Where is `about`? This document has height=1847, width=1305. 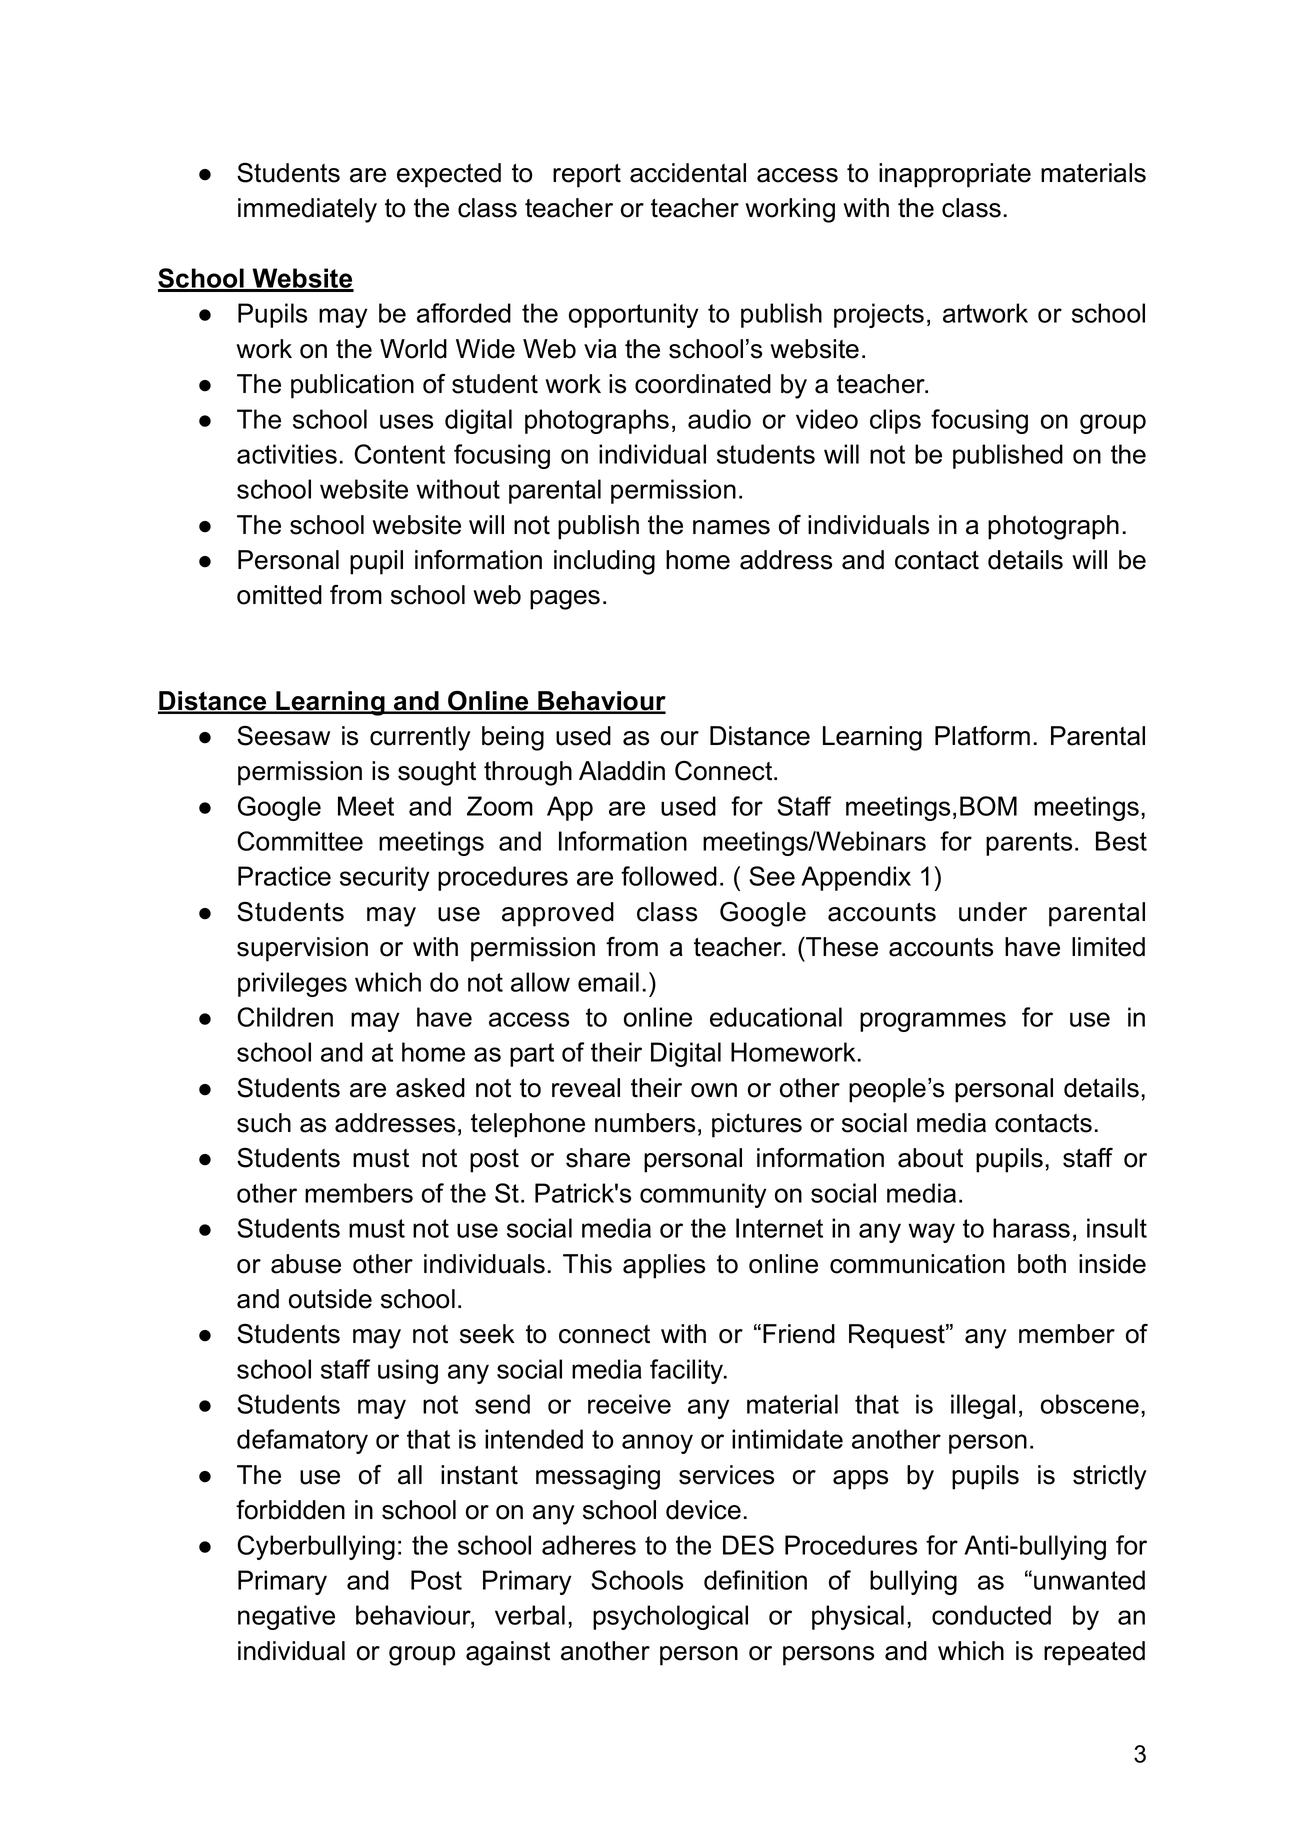 about is located at coordinates (930, 1158).
